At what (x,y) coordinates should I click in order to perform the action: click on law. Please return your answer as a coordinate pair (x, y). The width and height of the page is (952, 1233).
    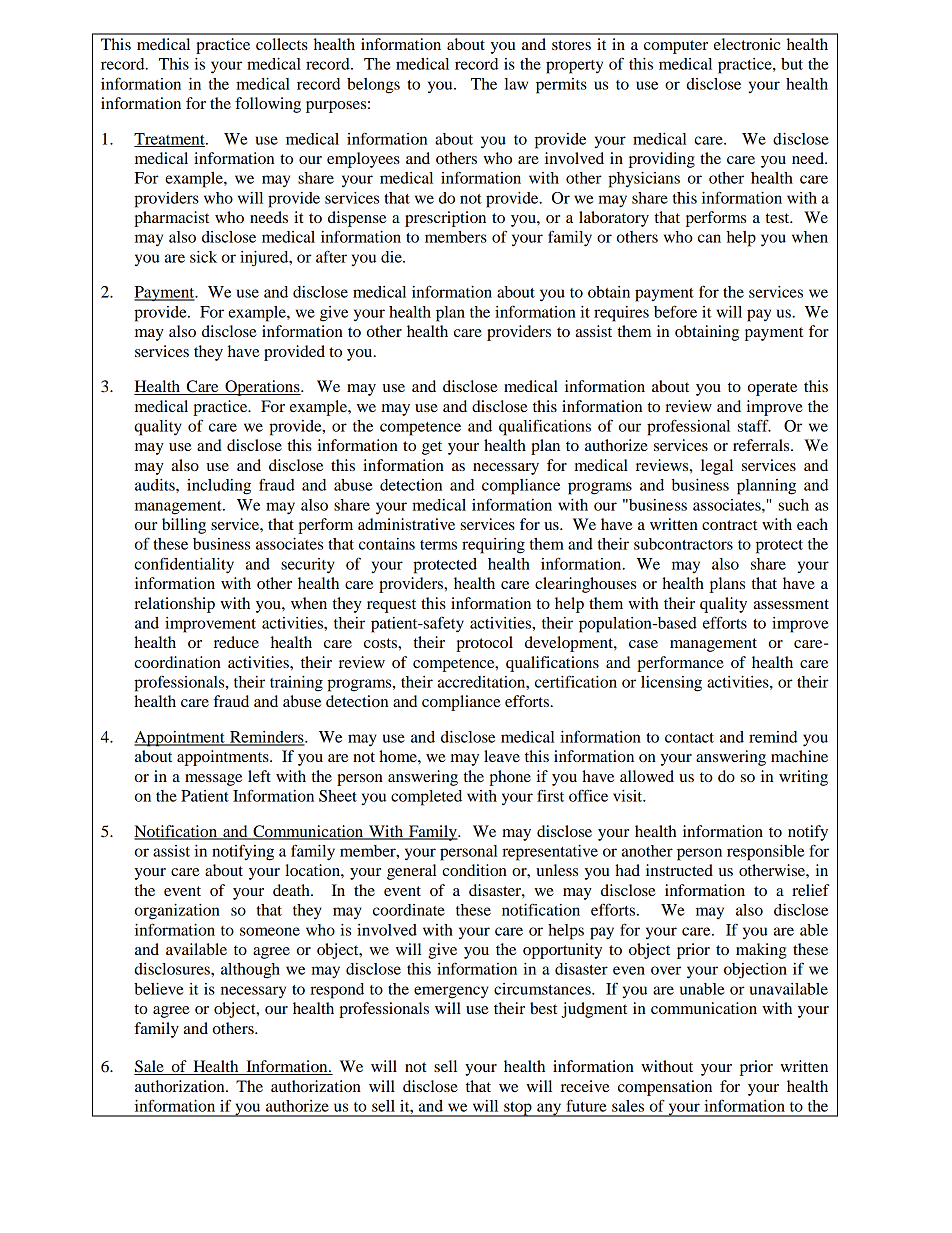
    Looking at the image, I should click on (516, 84).
